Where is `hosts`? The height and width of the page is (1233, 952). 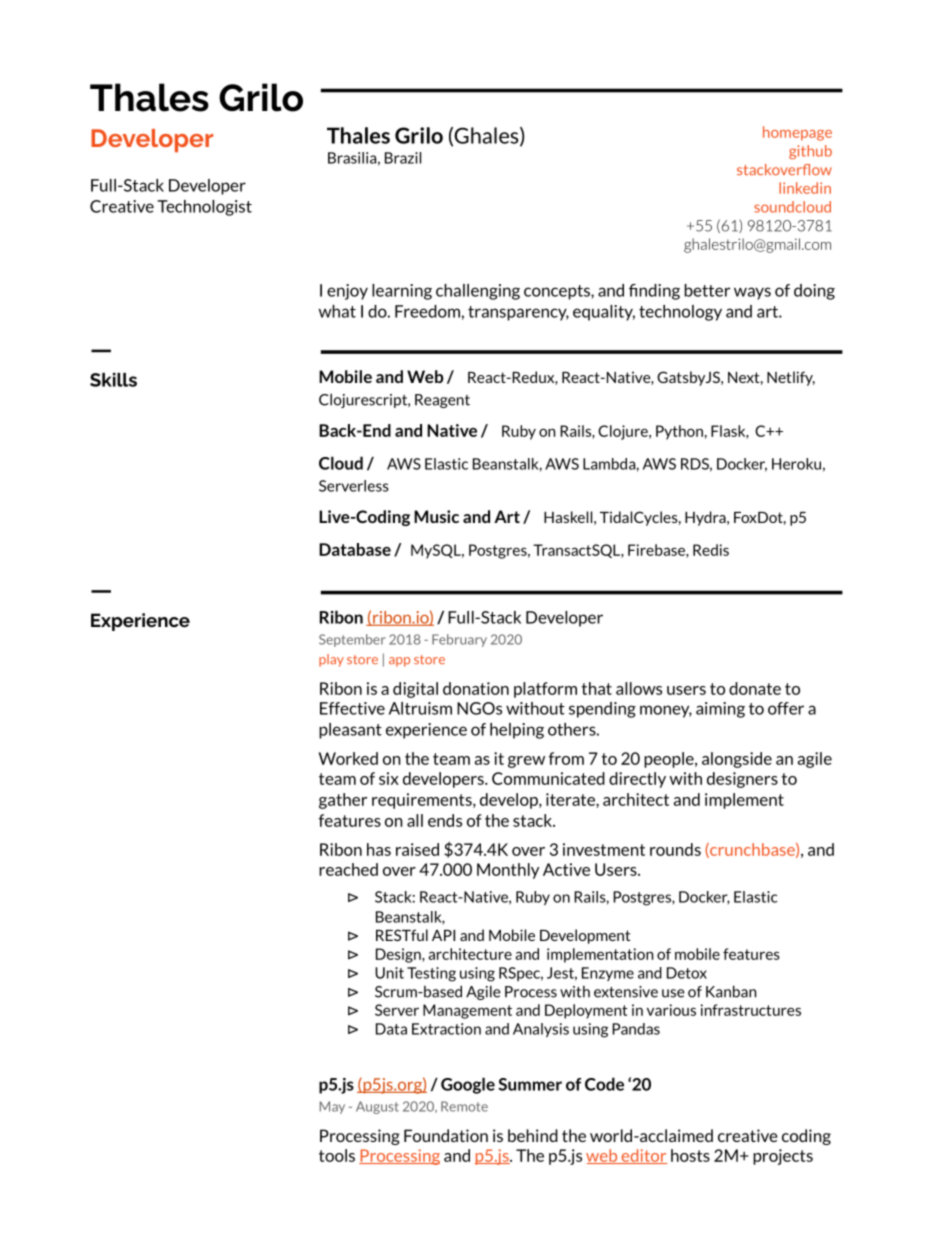
hosts is located at coordinates (690, 1155).
